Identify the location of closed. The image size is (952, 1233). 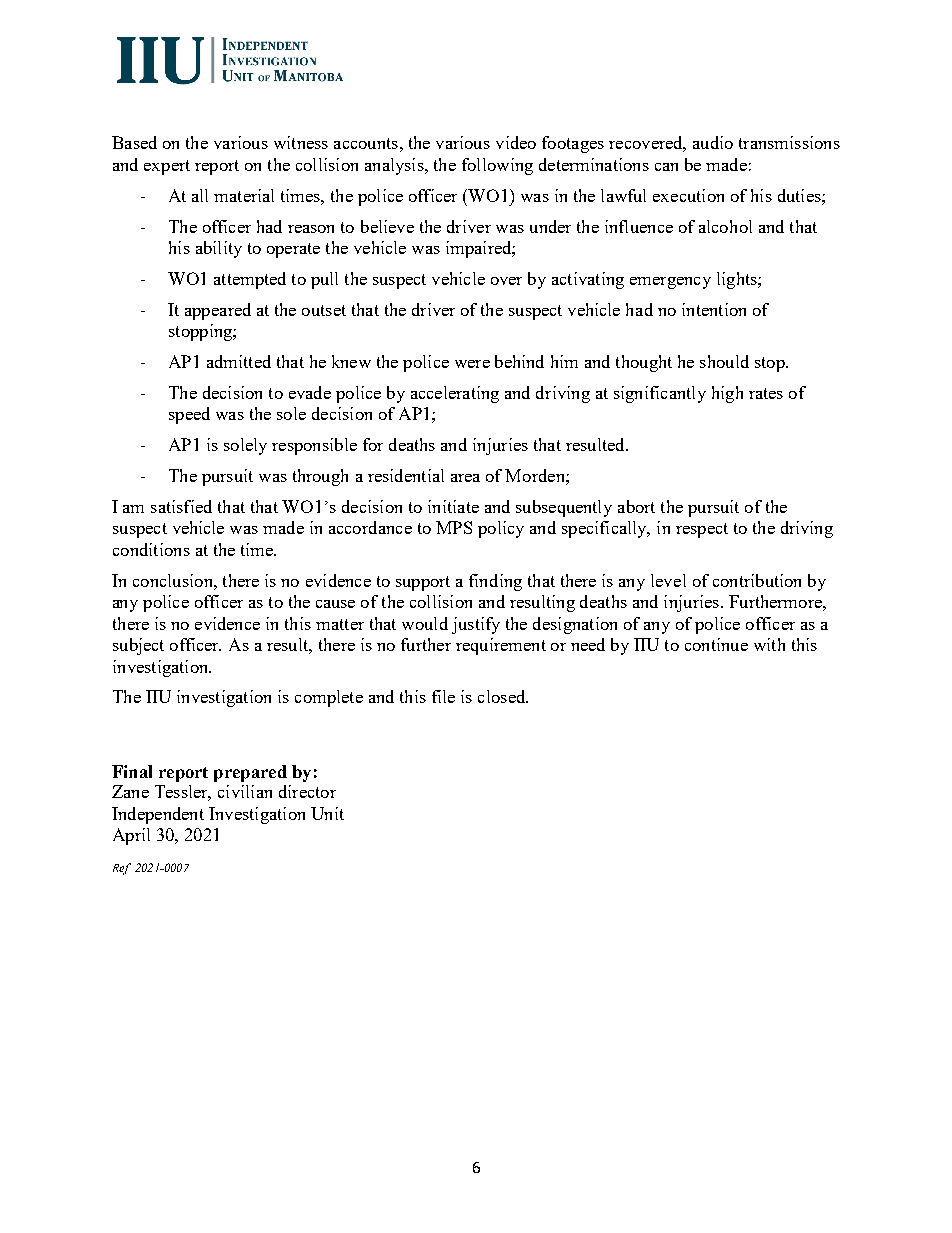
(503, 696).
